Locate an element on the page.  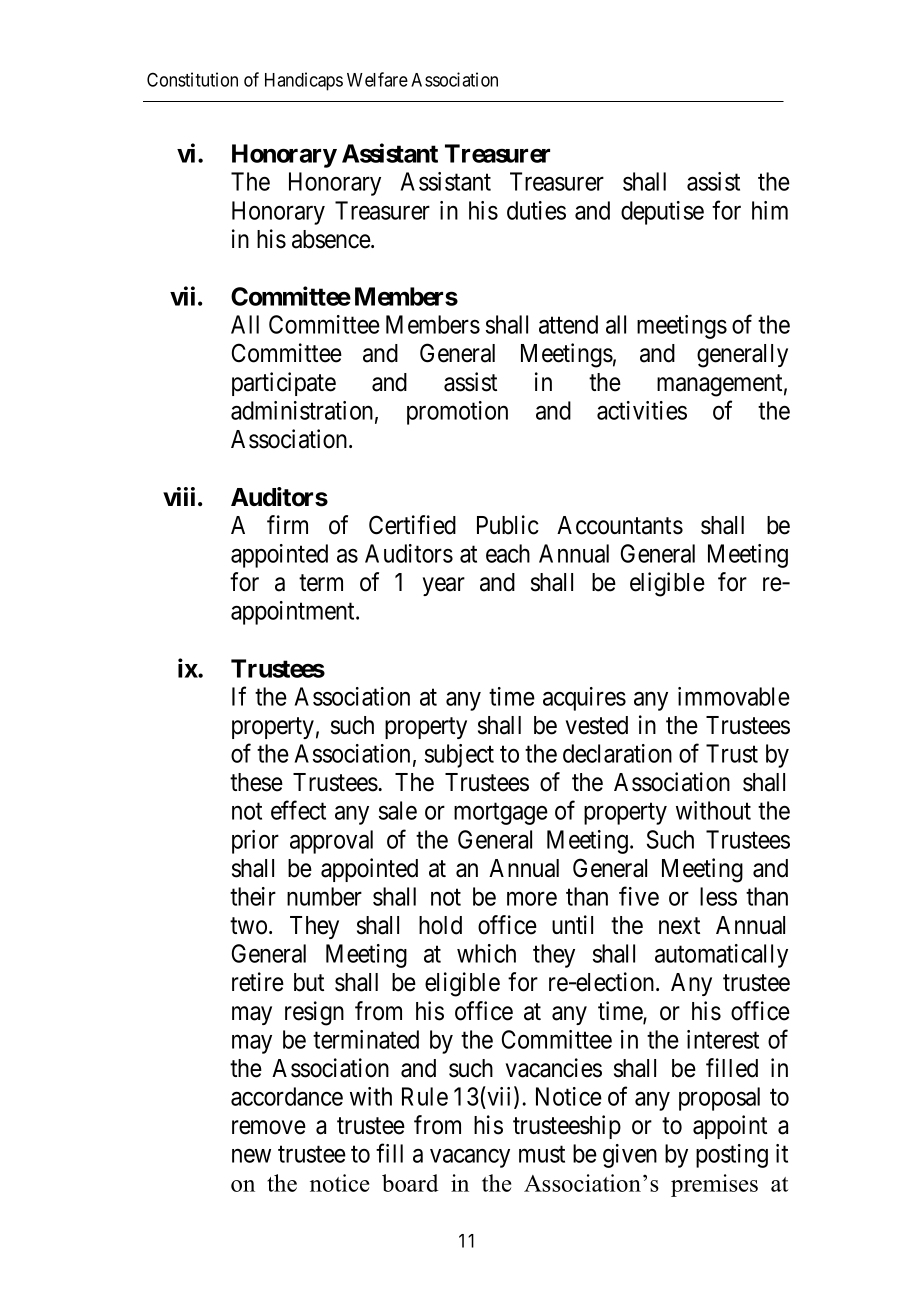
vacancy is located at coordinates (470, 1158).
